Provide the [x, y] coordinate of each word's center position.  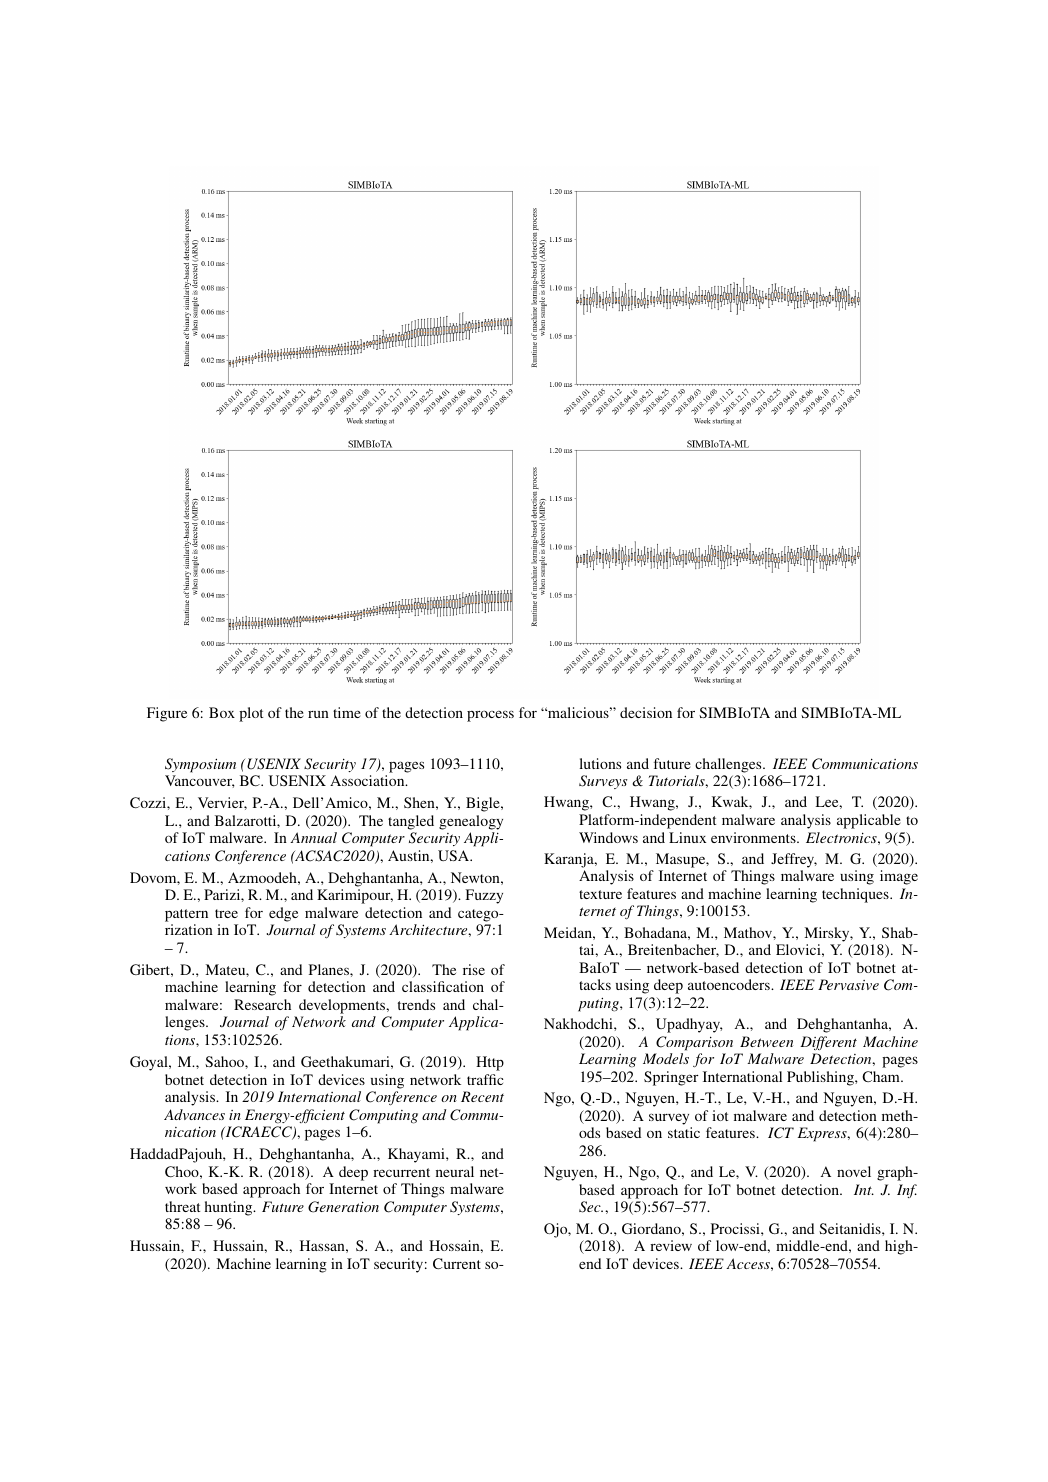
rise [474, 969]
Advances [194, 1114]
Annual [313, 837]
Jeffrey [794, 860]
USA [455, 855]
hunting [230, 1208]
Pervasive [848, 984]
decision [646, 712]
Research [262, 1004]
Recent [482, 1096]
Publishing [821, 1078]
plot [251, 714]
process [490, 716]
